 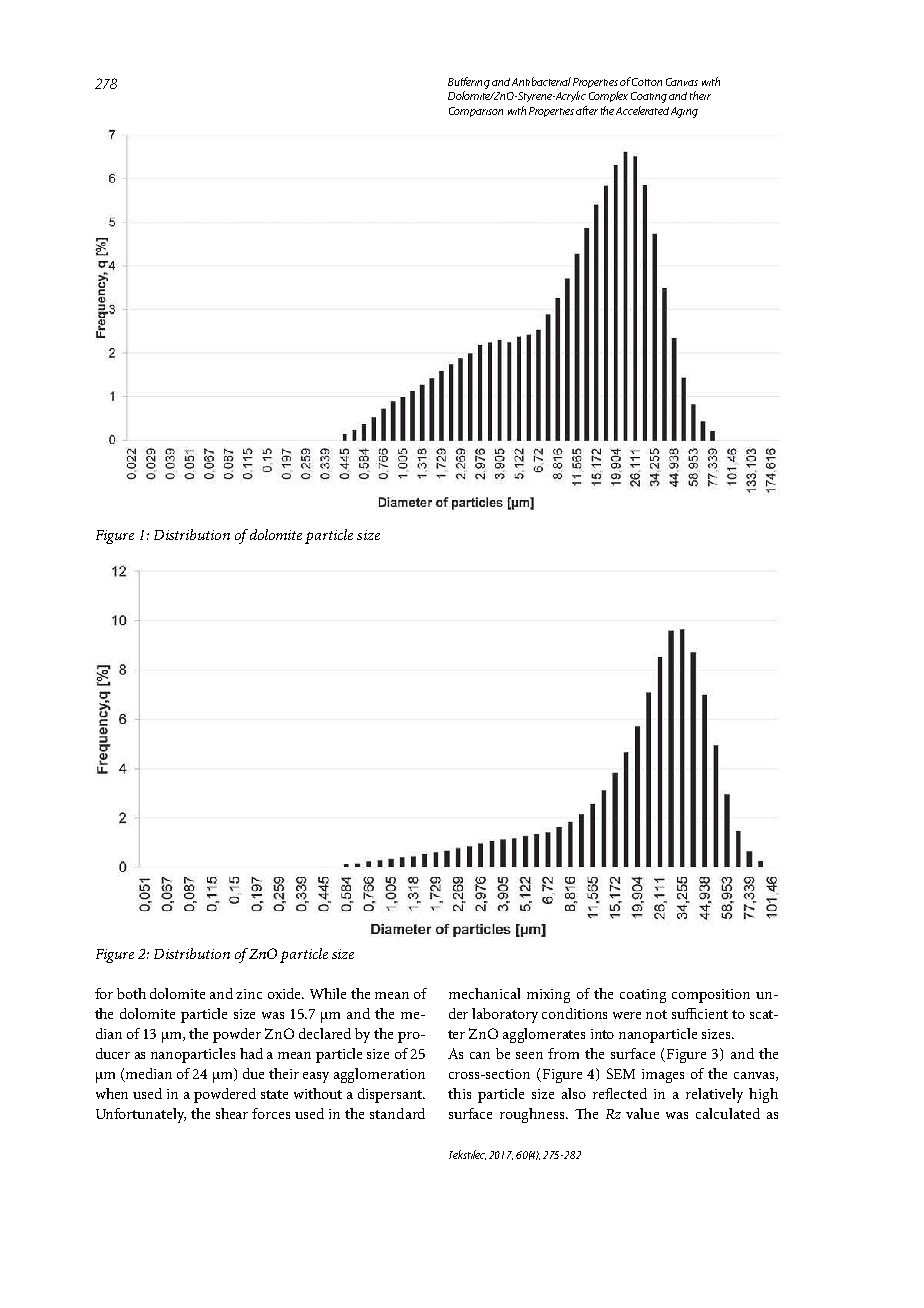 I want to click on composition, so click(x=711, y=996).
